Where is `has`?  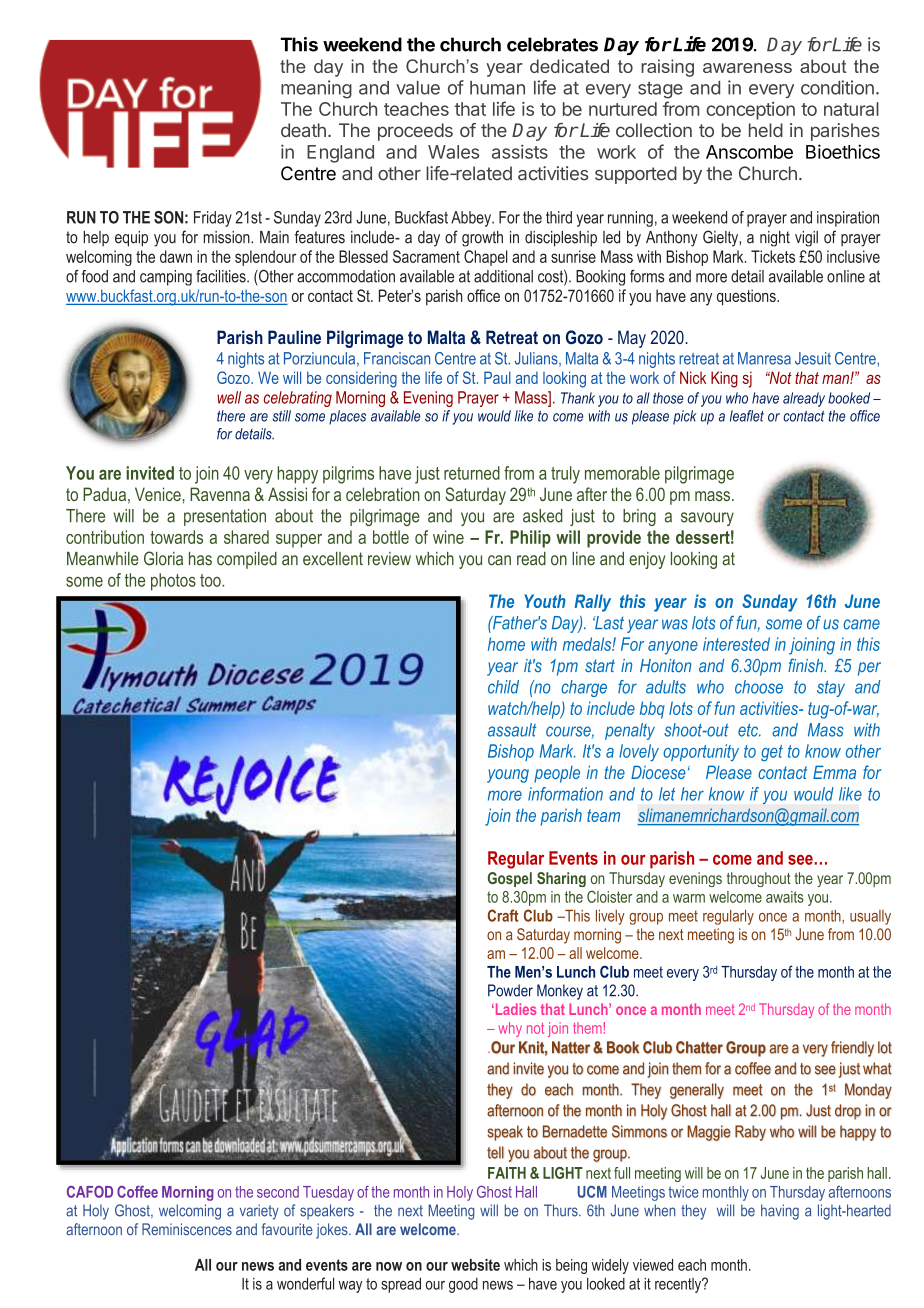
has is located at coordinates (200, 559).
